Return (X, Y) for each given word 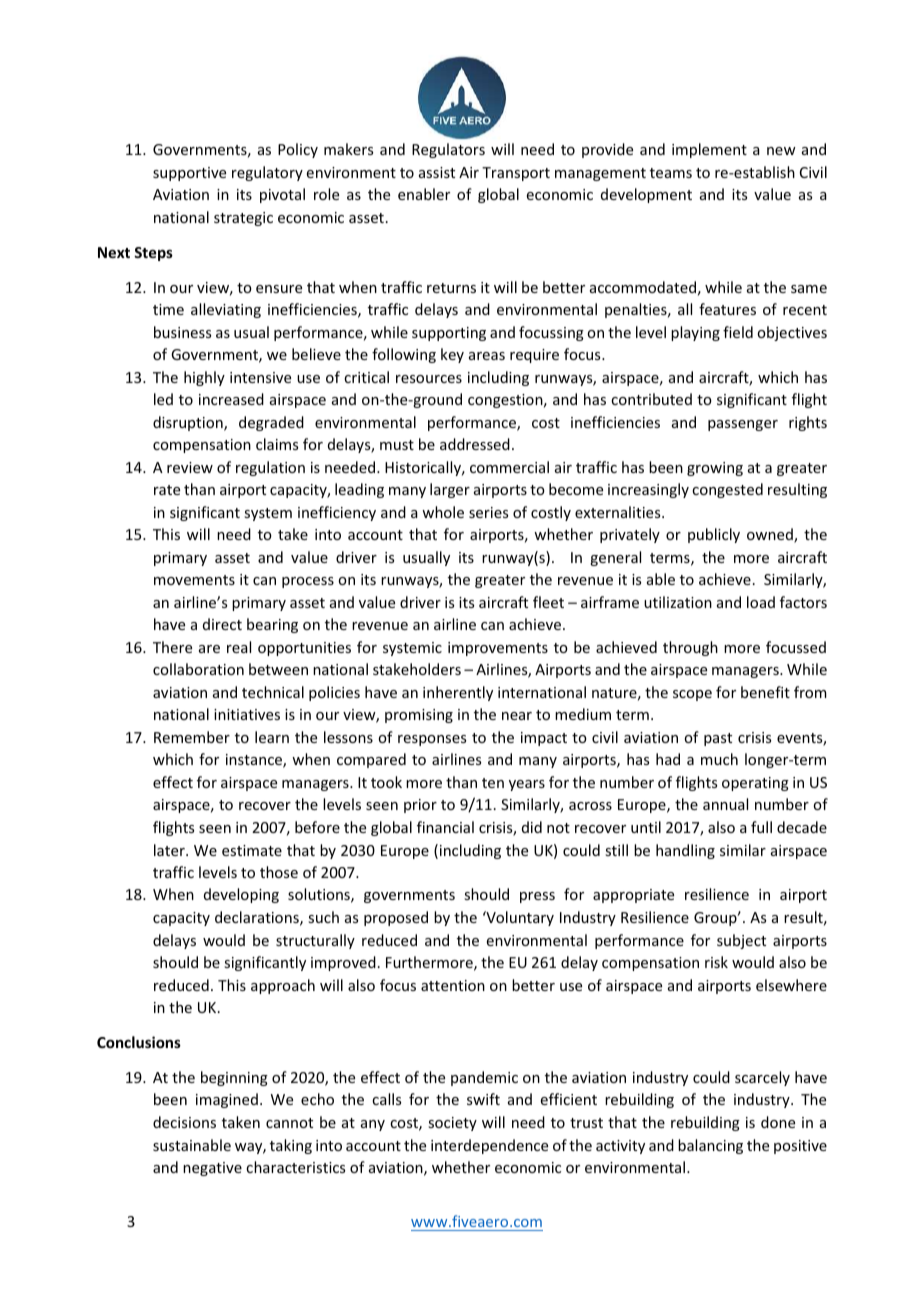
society (452, 1124)
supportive (189, 174)
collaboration (198, 669)
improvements (498, 649)
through (690, 648)
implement (709, 150)
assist (437, 172)
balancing (710, 1146)
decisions (184, 1122)
